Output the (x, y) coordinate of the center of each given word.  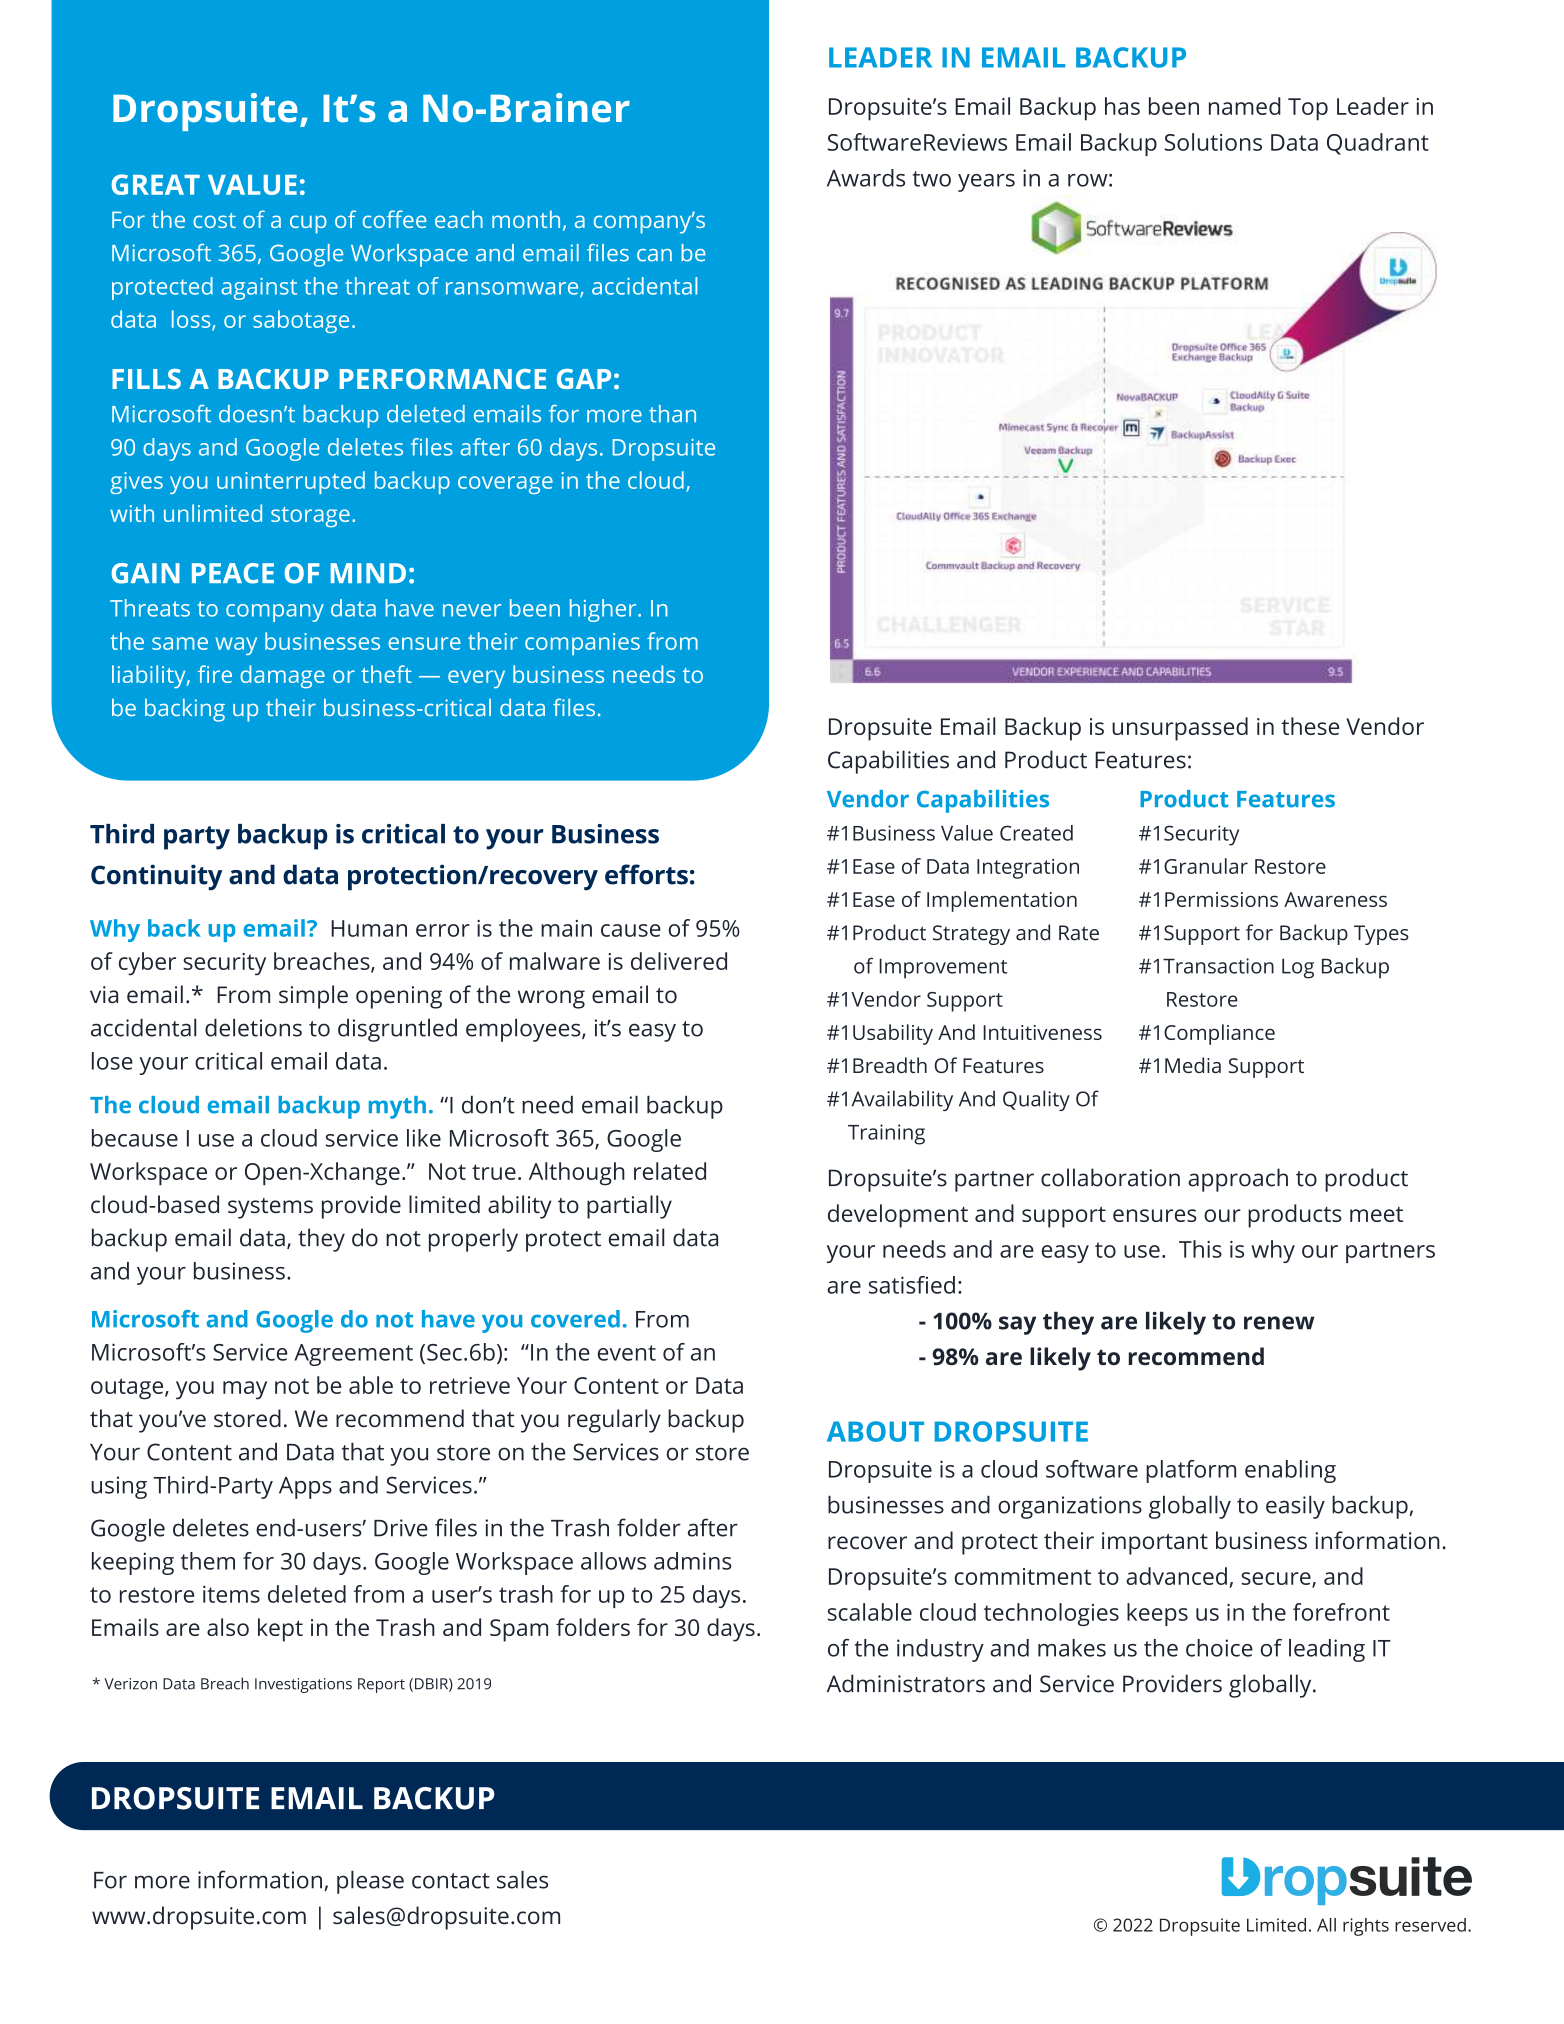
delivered (679, 961)
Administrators (906, 1683)
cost (214, 220)
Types (1381, 935)
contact (451, 1881)
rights (1366, 1927)
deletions (253, 1027)
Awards (866, 178)
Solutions (1213, 142)
